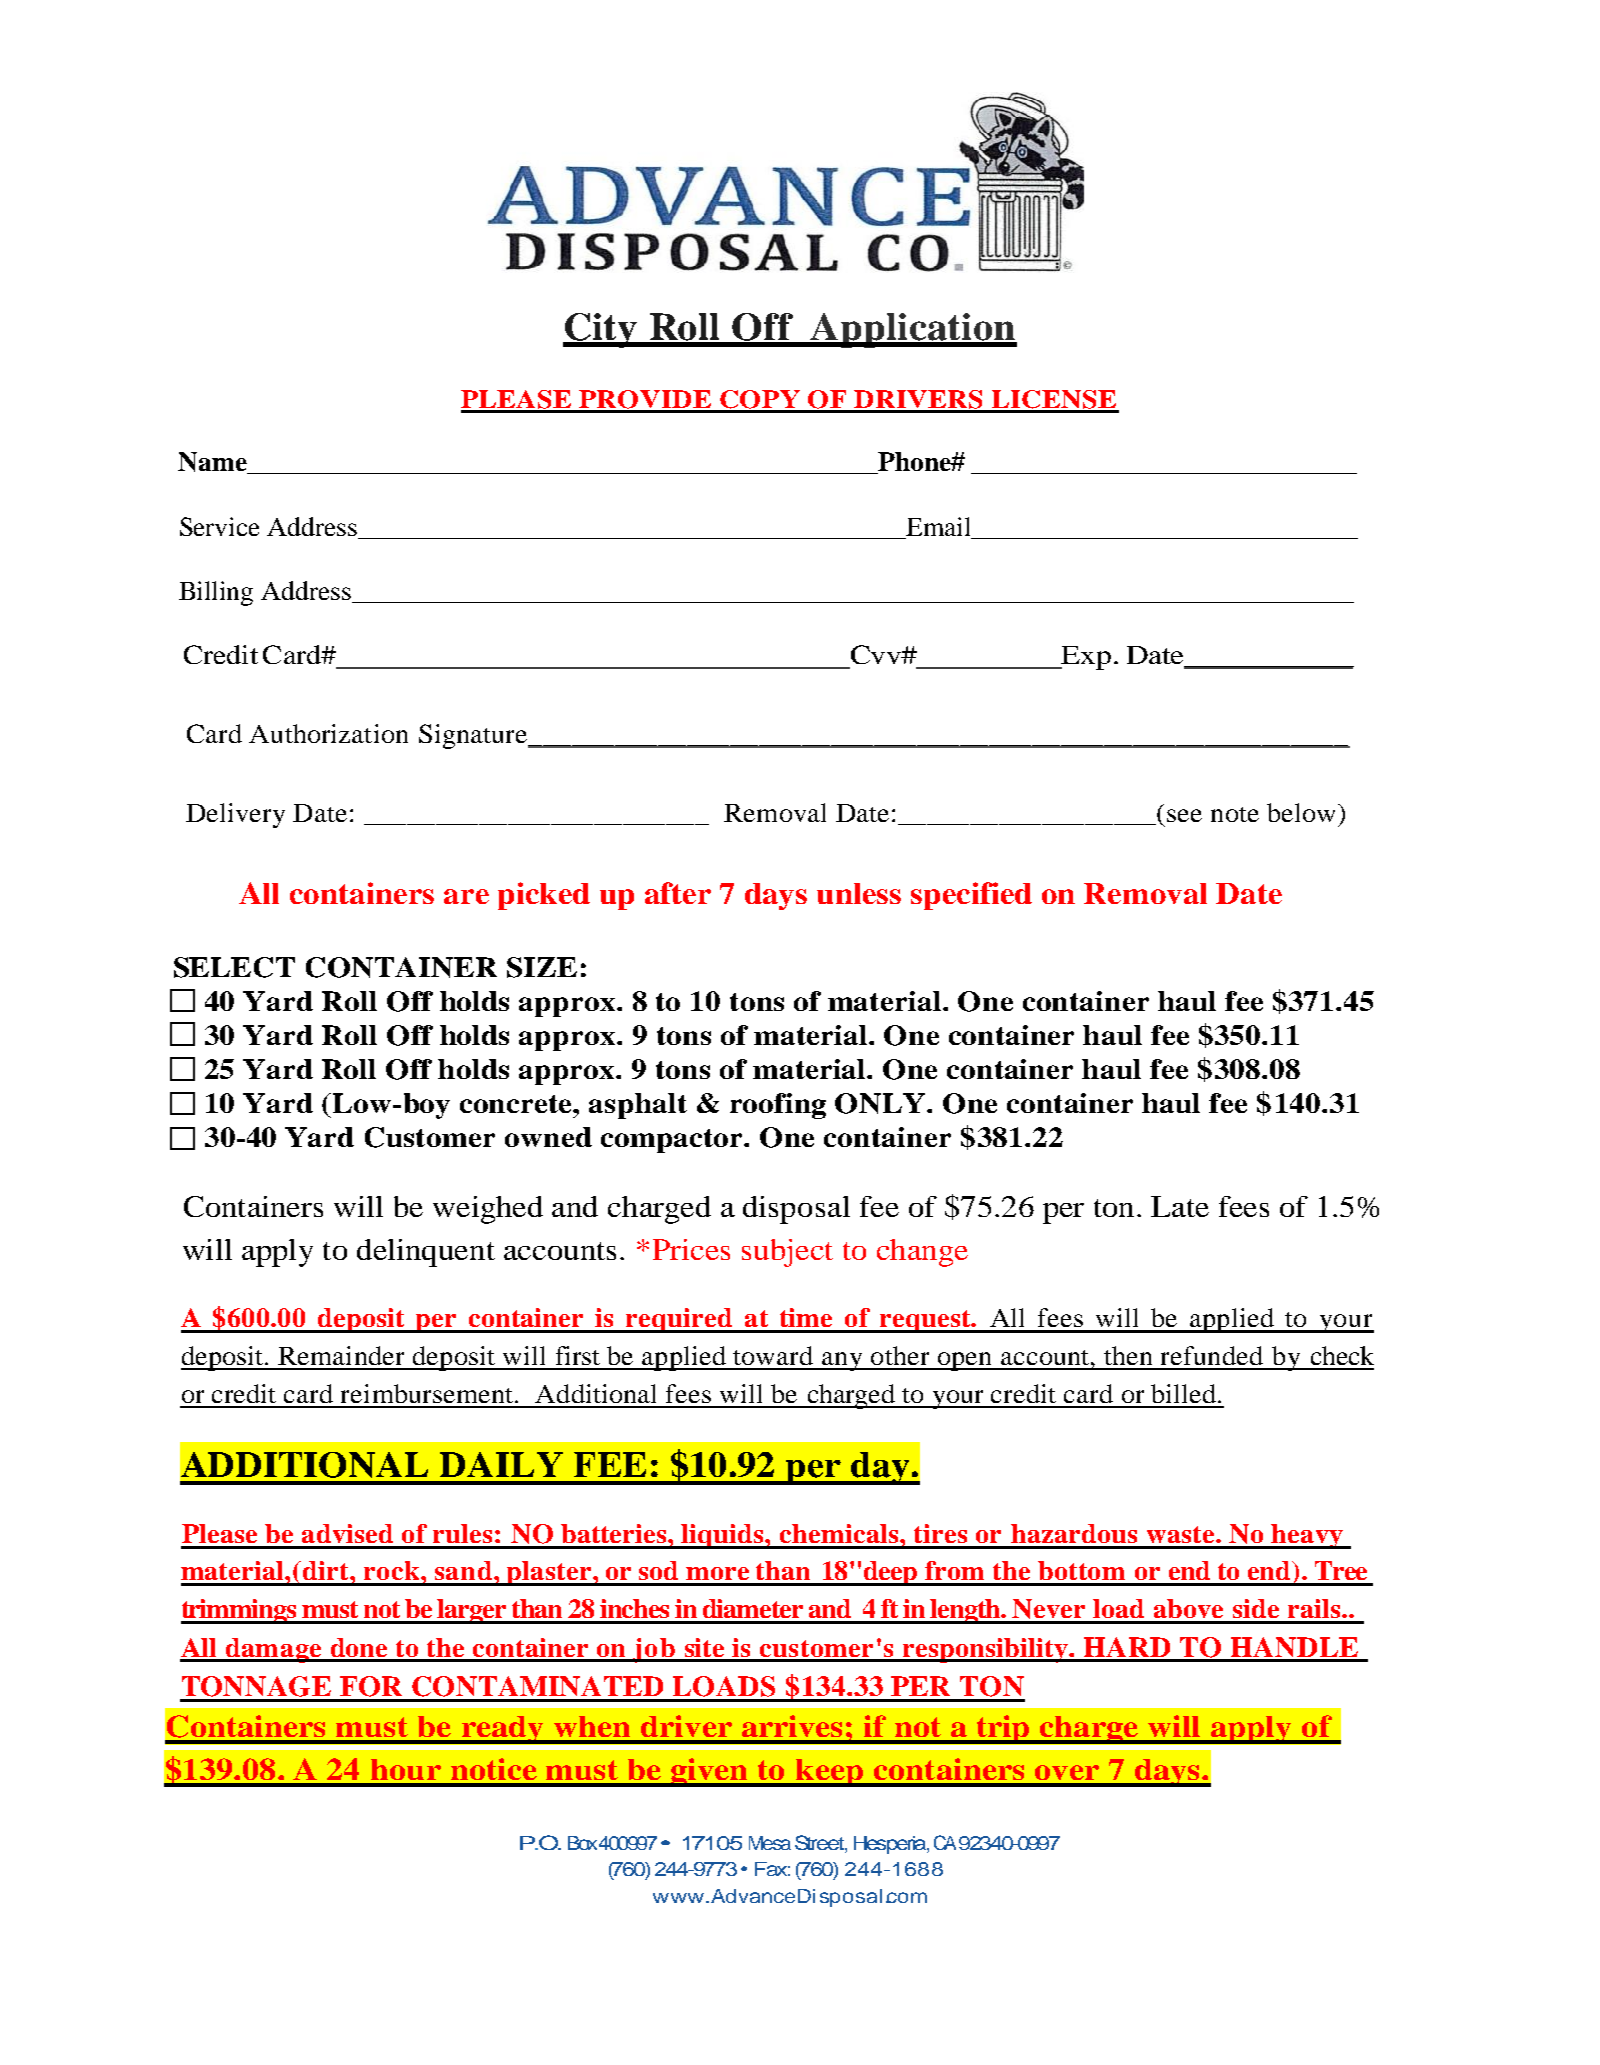  I want to click on note, so click(1235, 814).
